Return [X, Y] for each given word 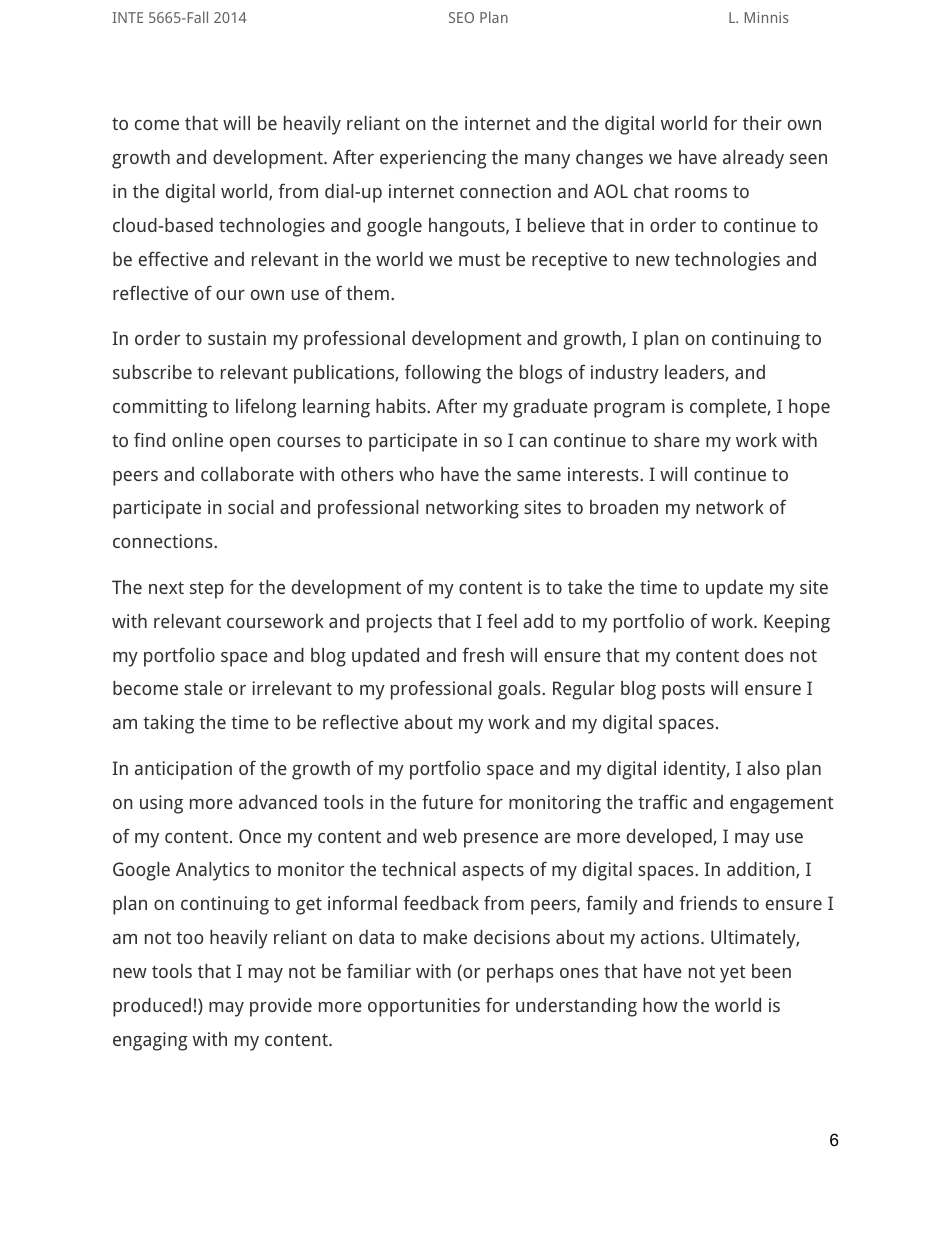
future [447, 801]
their [762, 123]
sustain [237, 338]
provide [281, 1007]
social [250, 507]
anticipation [183, 770]
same [539, 476]
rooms [701, 193]
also [763, 768]
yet [732, 974]
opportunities [424, 1007]
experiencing [433, 159]
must [479, 260]
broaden [624, 507]
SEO [461, 17]
